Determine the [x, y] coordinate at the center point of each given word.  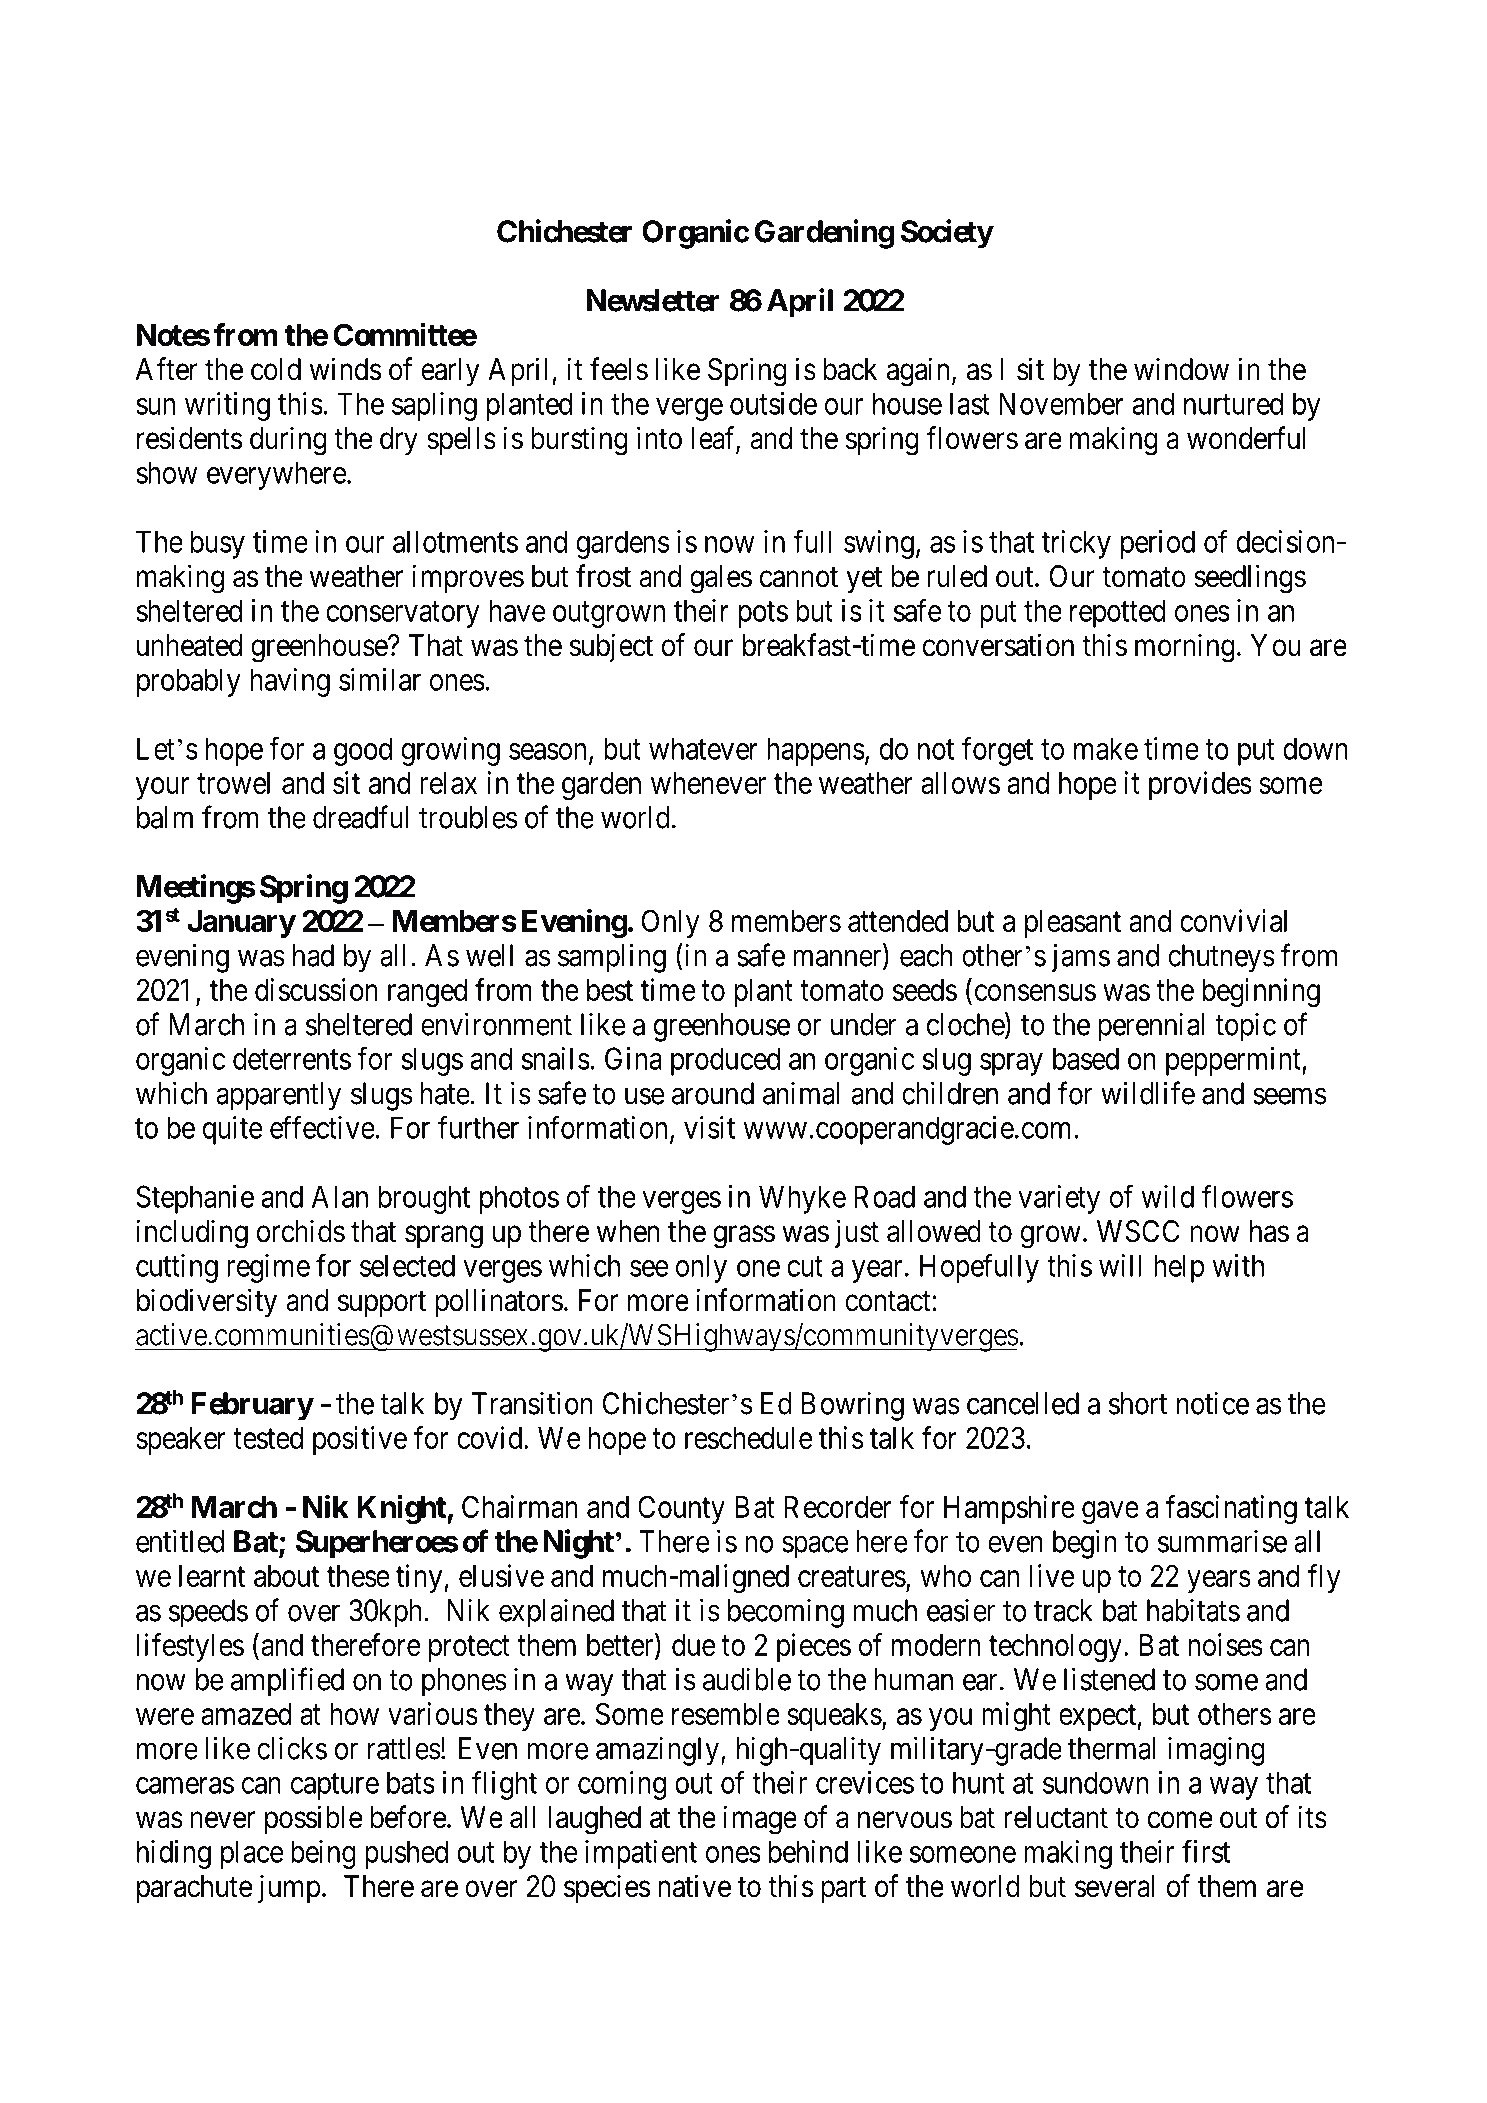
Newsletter [653, 300]
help [1179, 1268]
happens [816, 751]
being [323, 1854]
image [760, 1820]
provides [1200, 785]
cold [276, 369]
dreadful [360, 817]
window [1181, 369]
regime [268, 1268]
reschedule [749, 1438]
